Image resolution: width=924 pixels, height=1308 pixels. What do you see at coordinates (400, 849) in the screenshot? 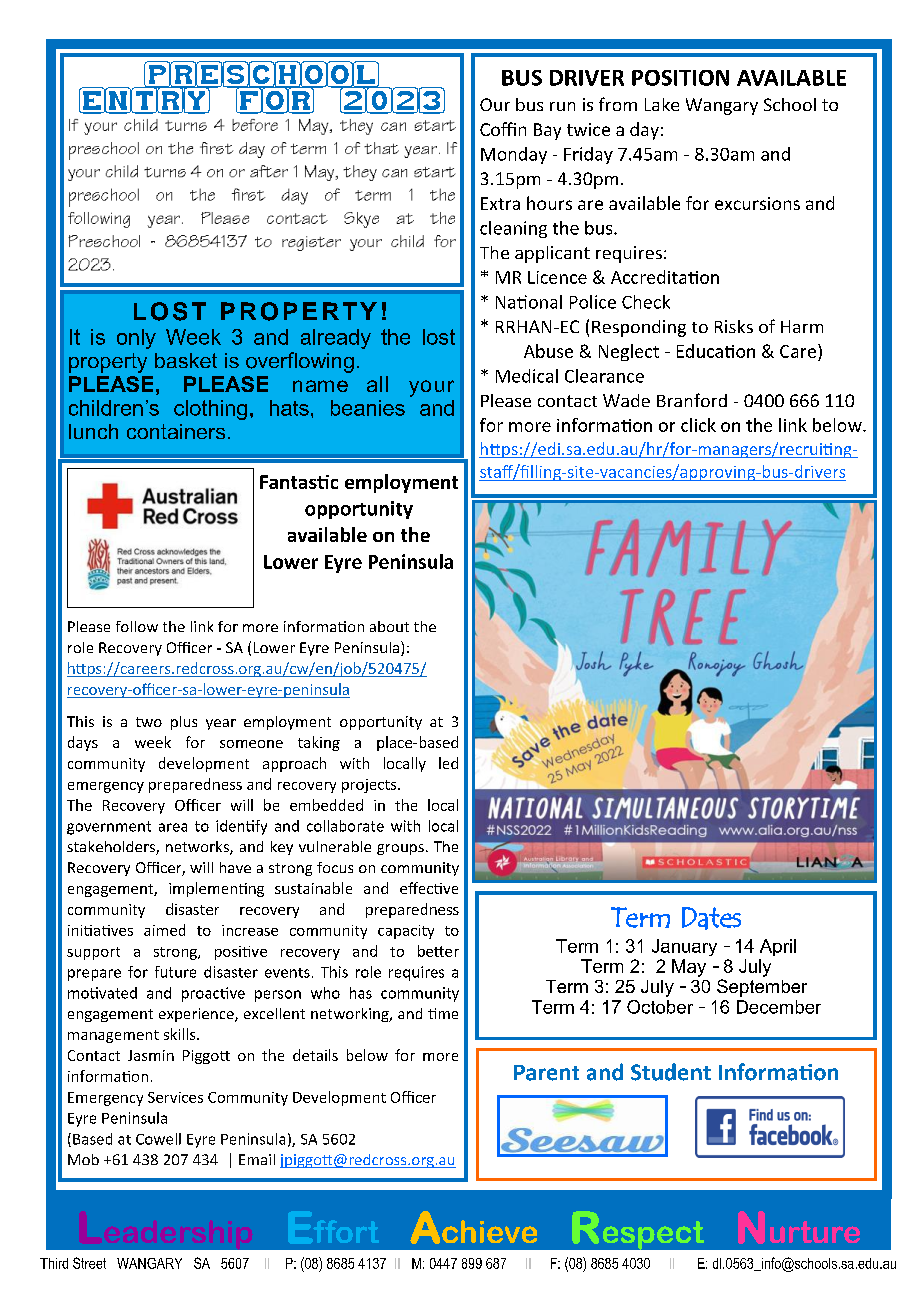
I see `groups` at bounding box center [400, 849].
